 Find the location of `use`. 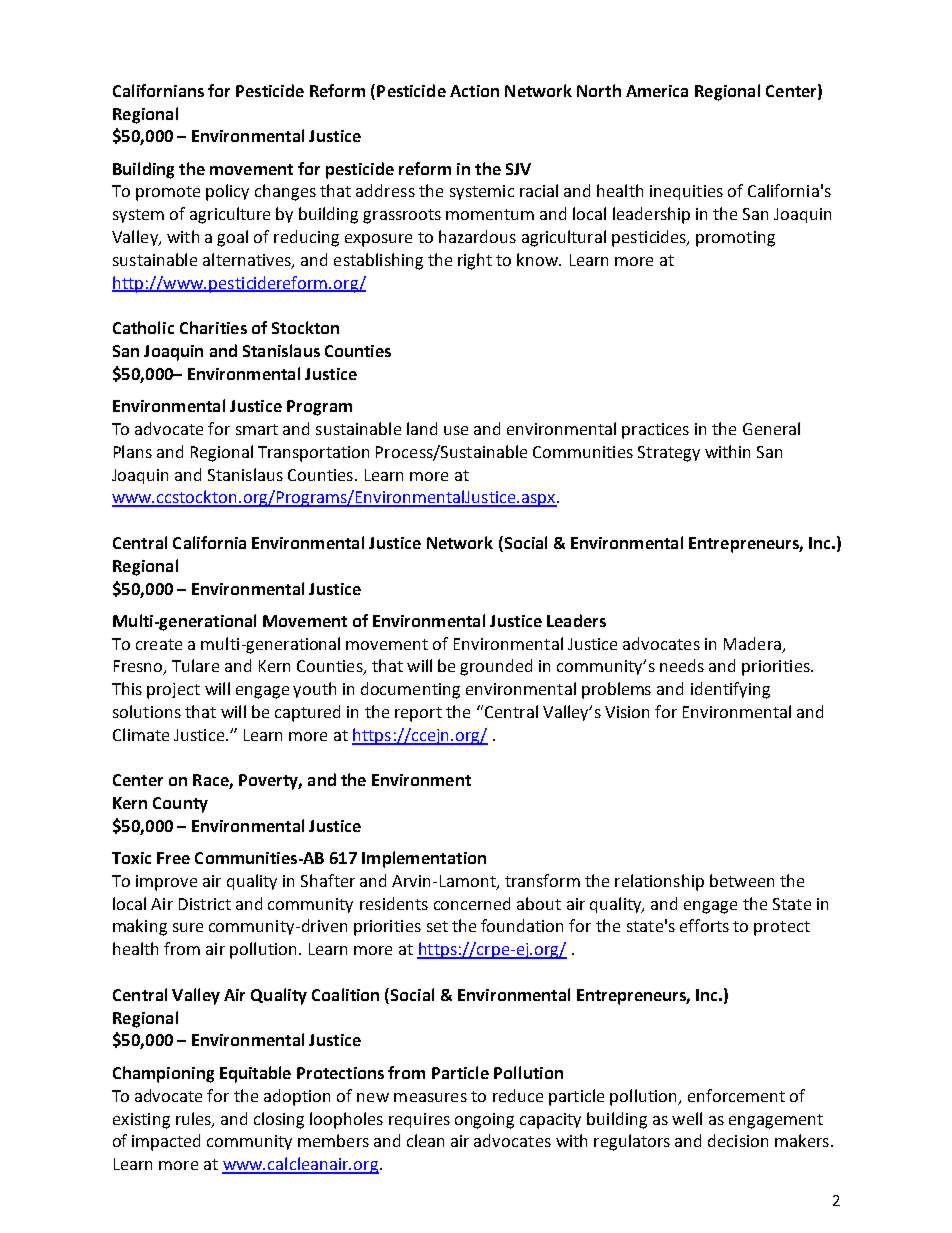

use is located at coordinates (456, 430).
